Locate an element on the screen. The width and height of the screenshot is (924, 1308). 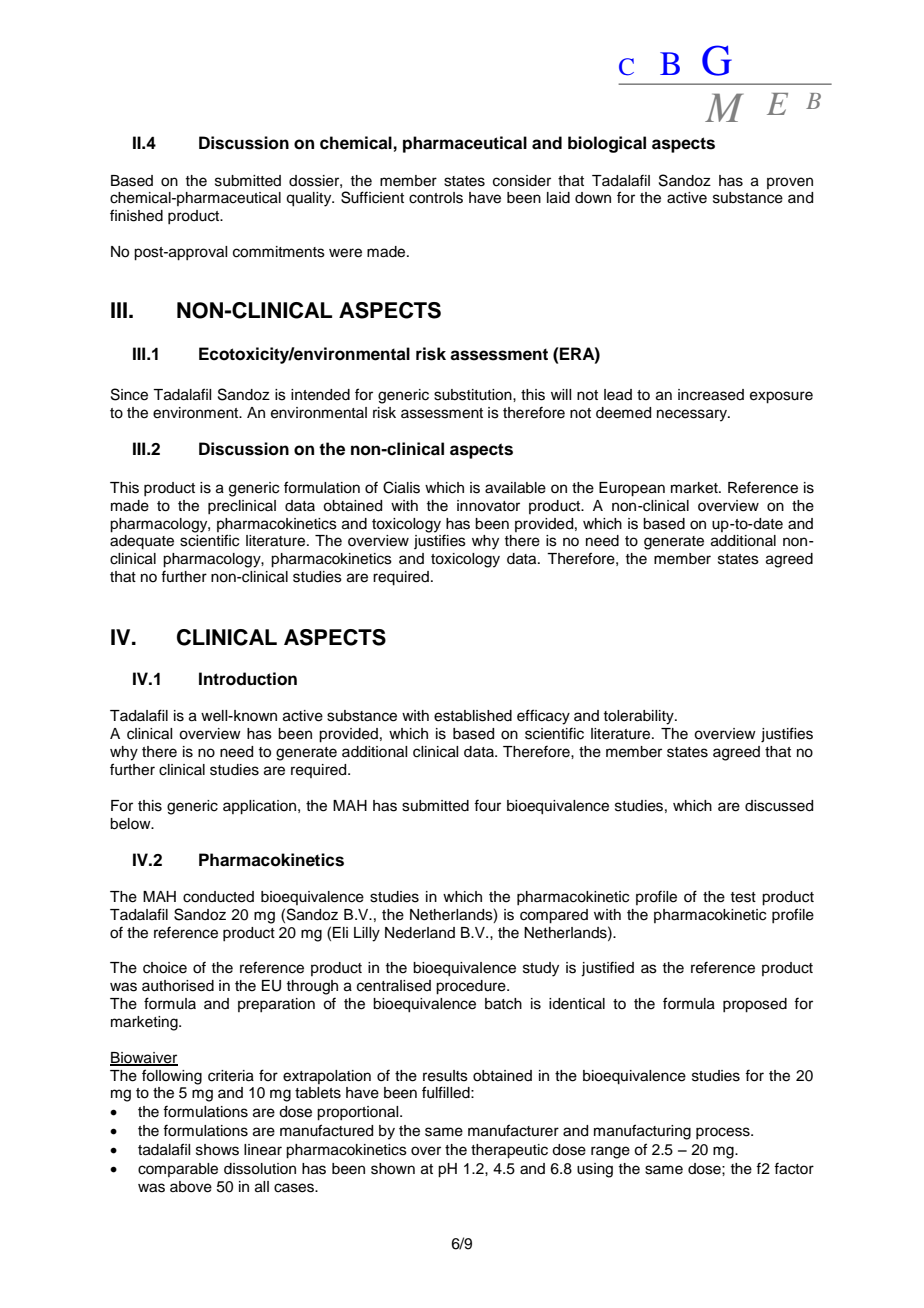
below is located at coordinates (131, 824).
